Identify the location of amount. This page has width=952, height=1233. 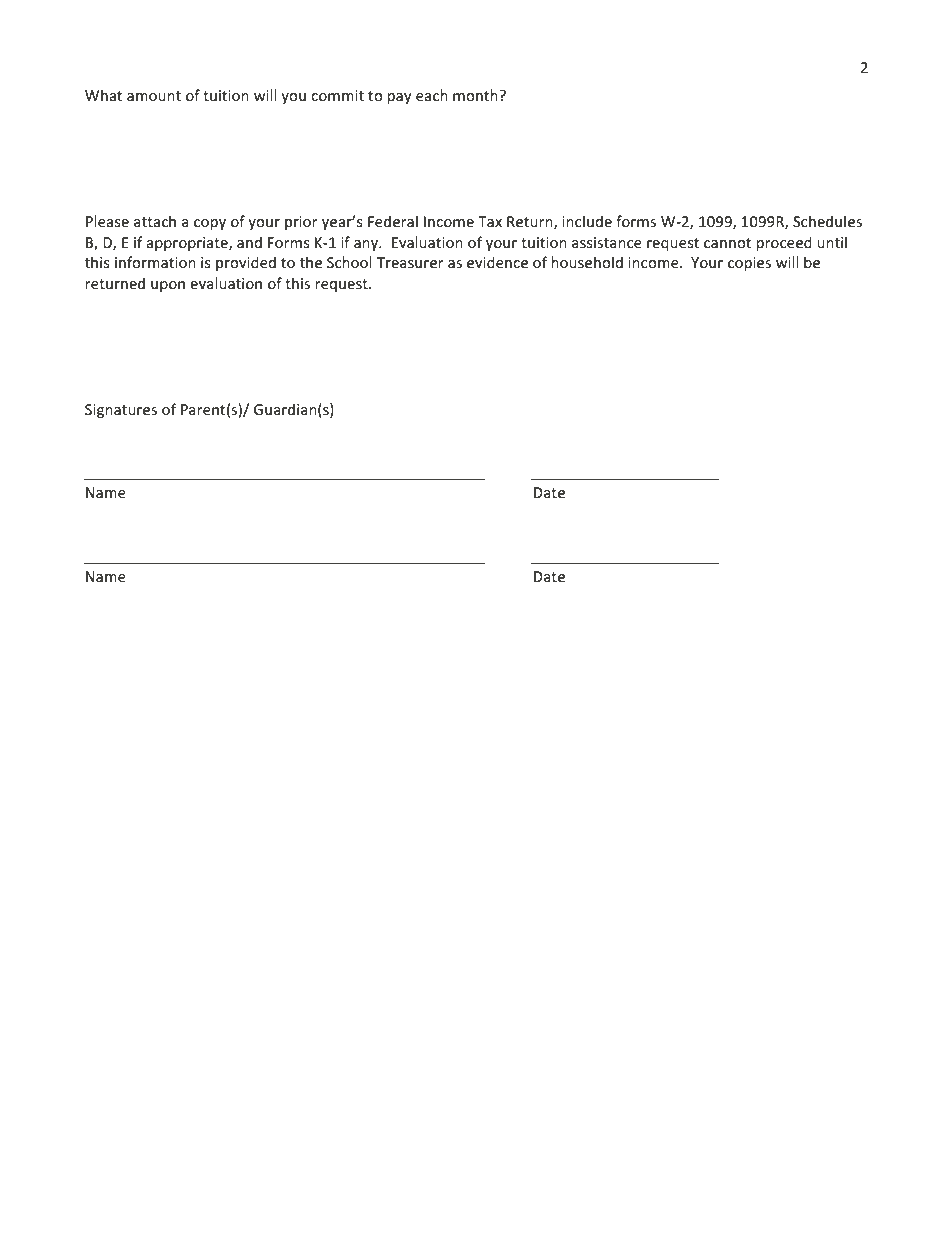
(154, 96).
